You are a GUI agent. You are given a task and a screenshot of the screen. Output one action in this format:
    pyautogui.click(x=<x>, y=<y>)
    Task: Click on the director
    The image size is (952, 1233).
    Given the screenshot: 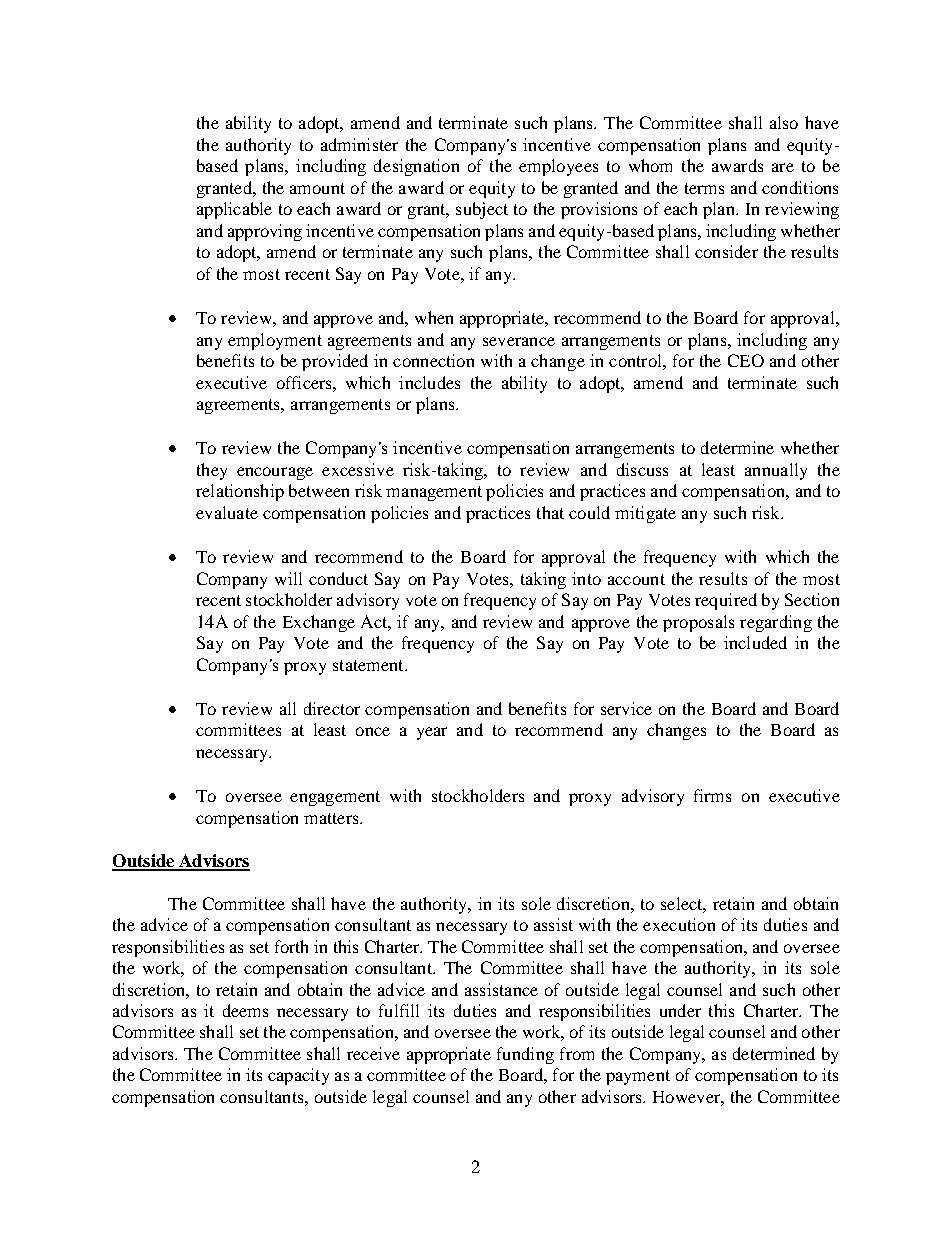 What is the action you would take?
    pyautogui.click(x=332, y=708)
